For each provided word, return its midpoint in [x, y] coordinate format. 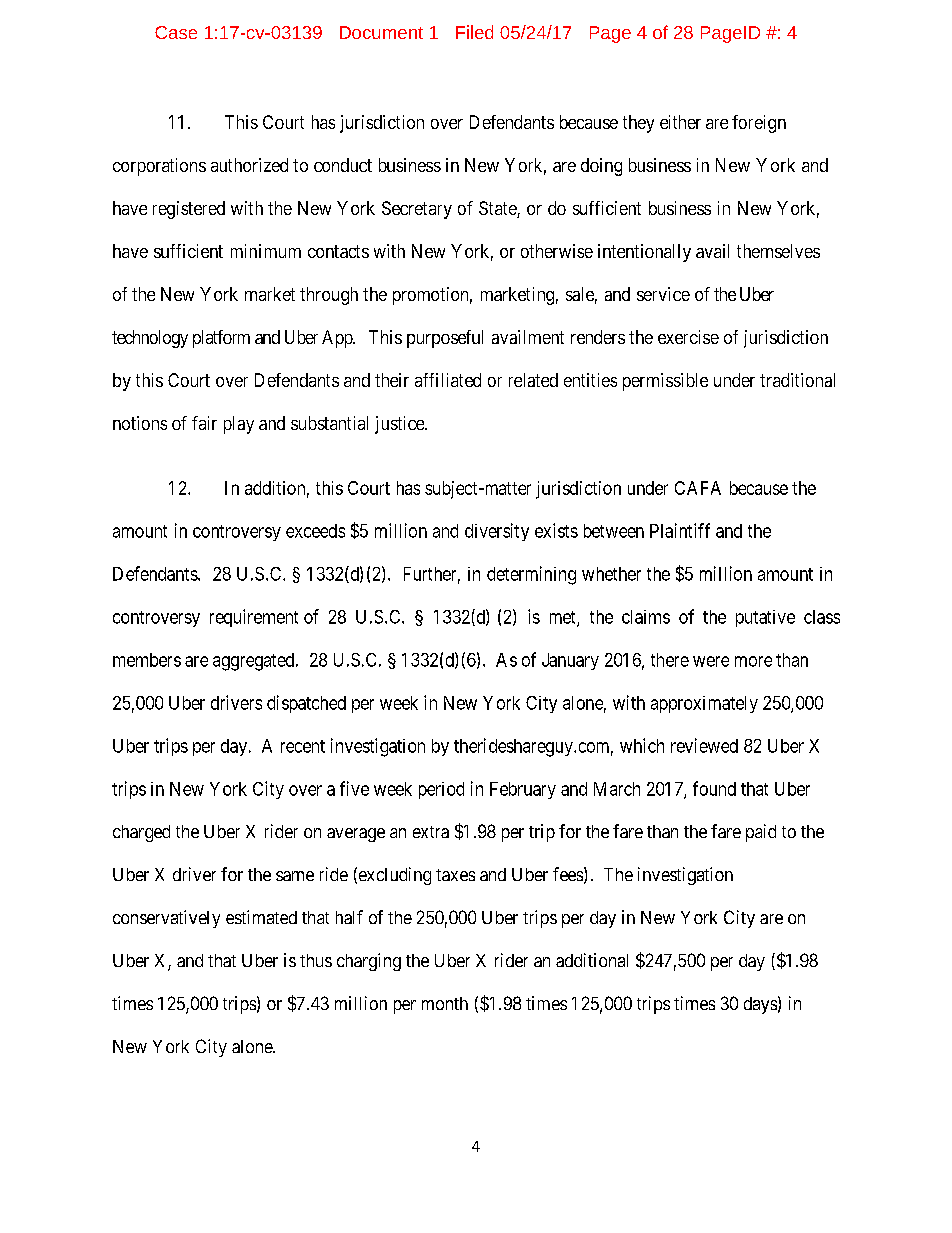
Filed [474, 32]
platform [221, 339]
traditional [797, 380]
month [445, 1003]
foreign [759, 124]
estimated [261, 917]
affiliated [448, 380]
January [570, 661]
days [760, 1005]
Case [176, 32]
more [753, 661]
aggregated [255, 662]
